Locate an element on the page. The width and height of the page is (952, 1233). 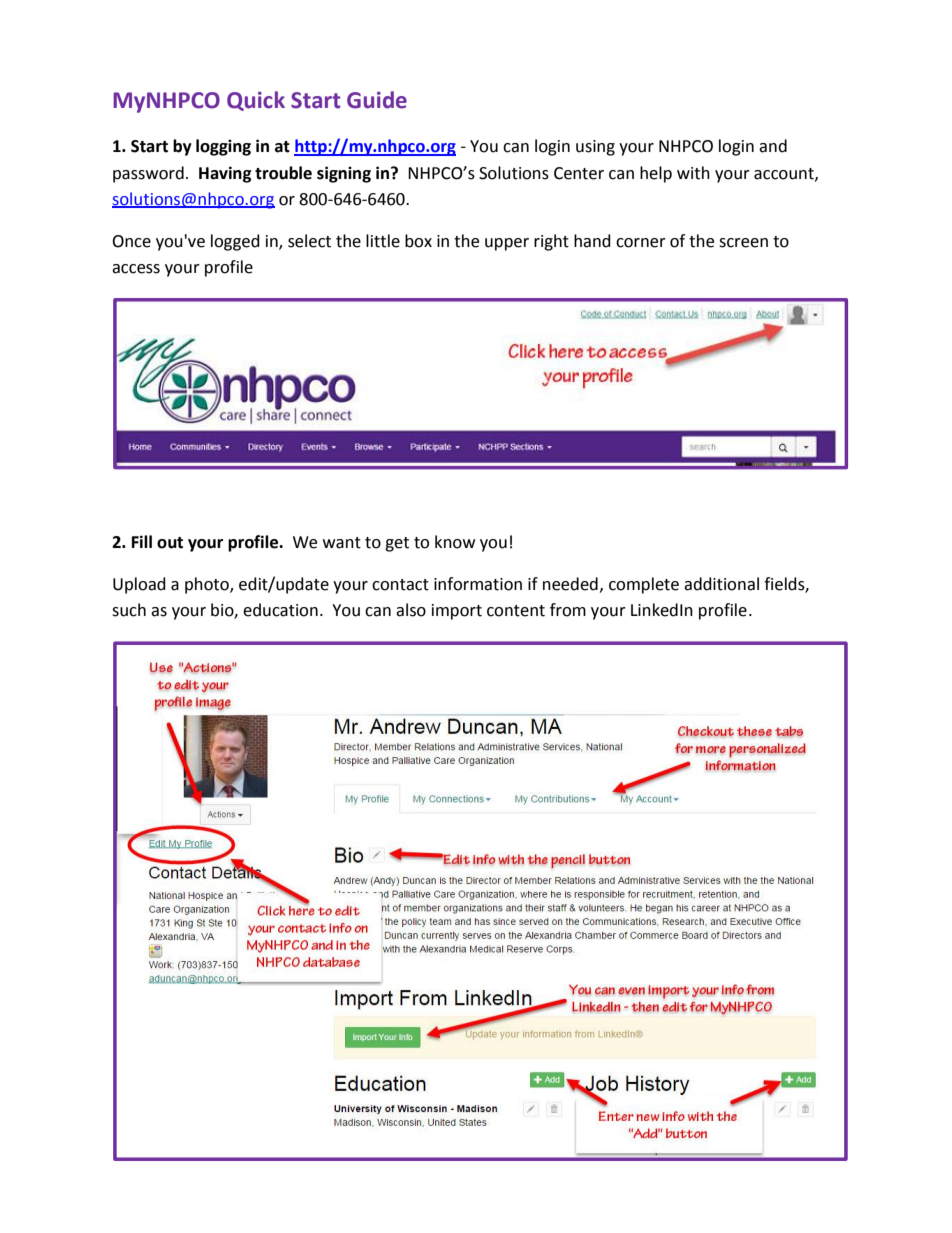
additional is located at coordinates (721, 584).
